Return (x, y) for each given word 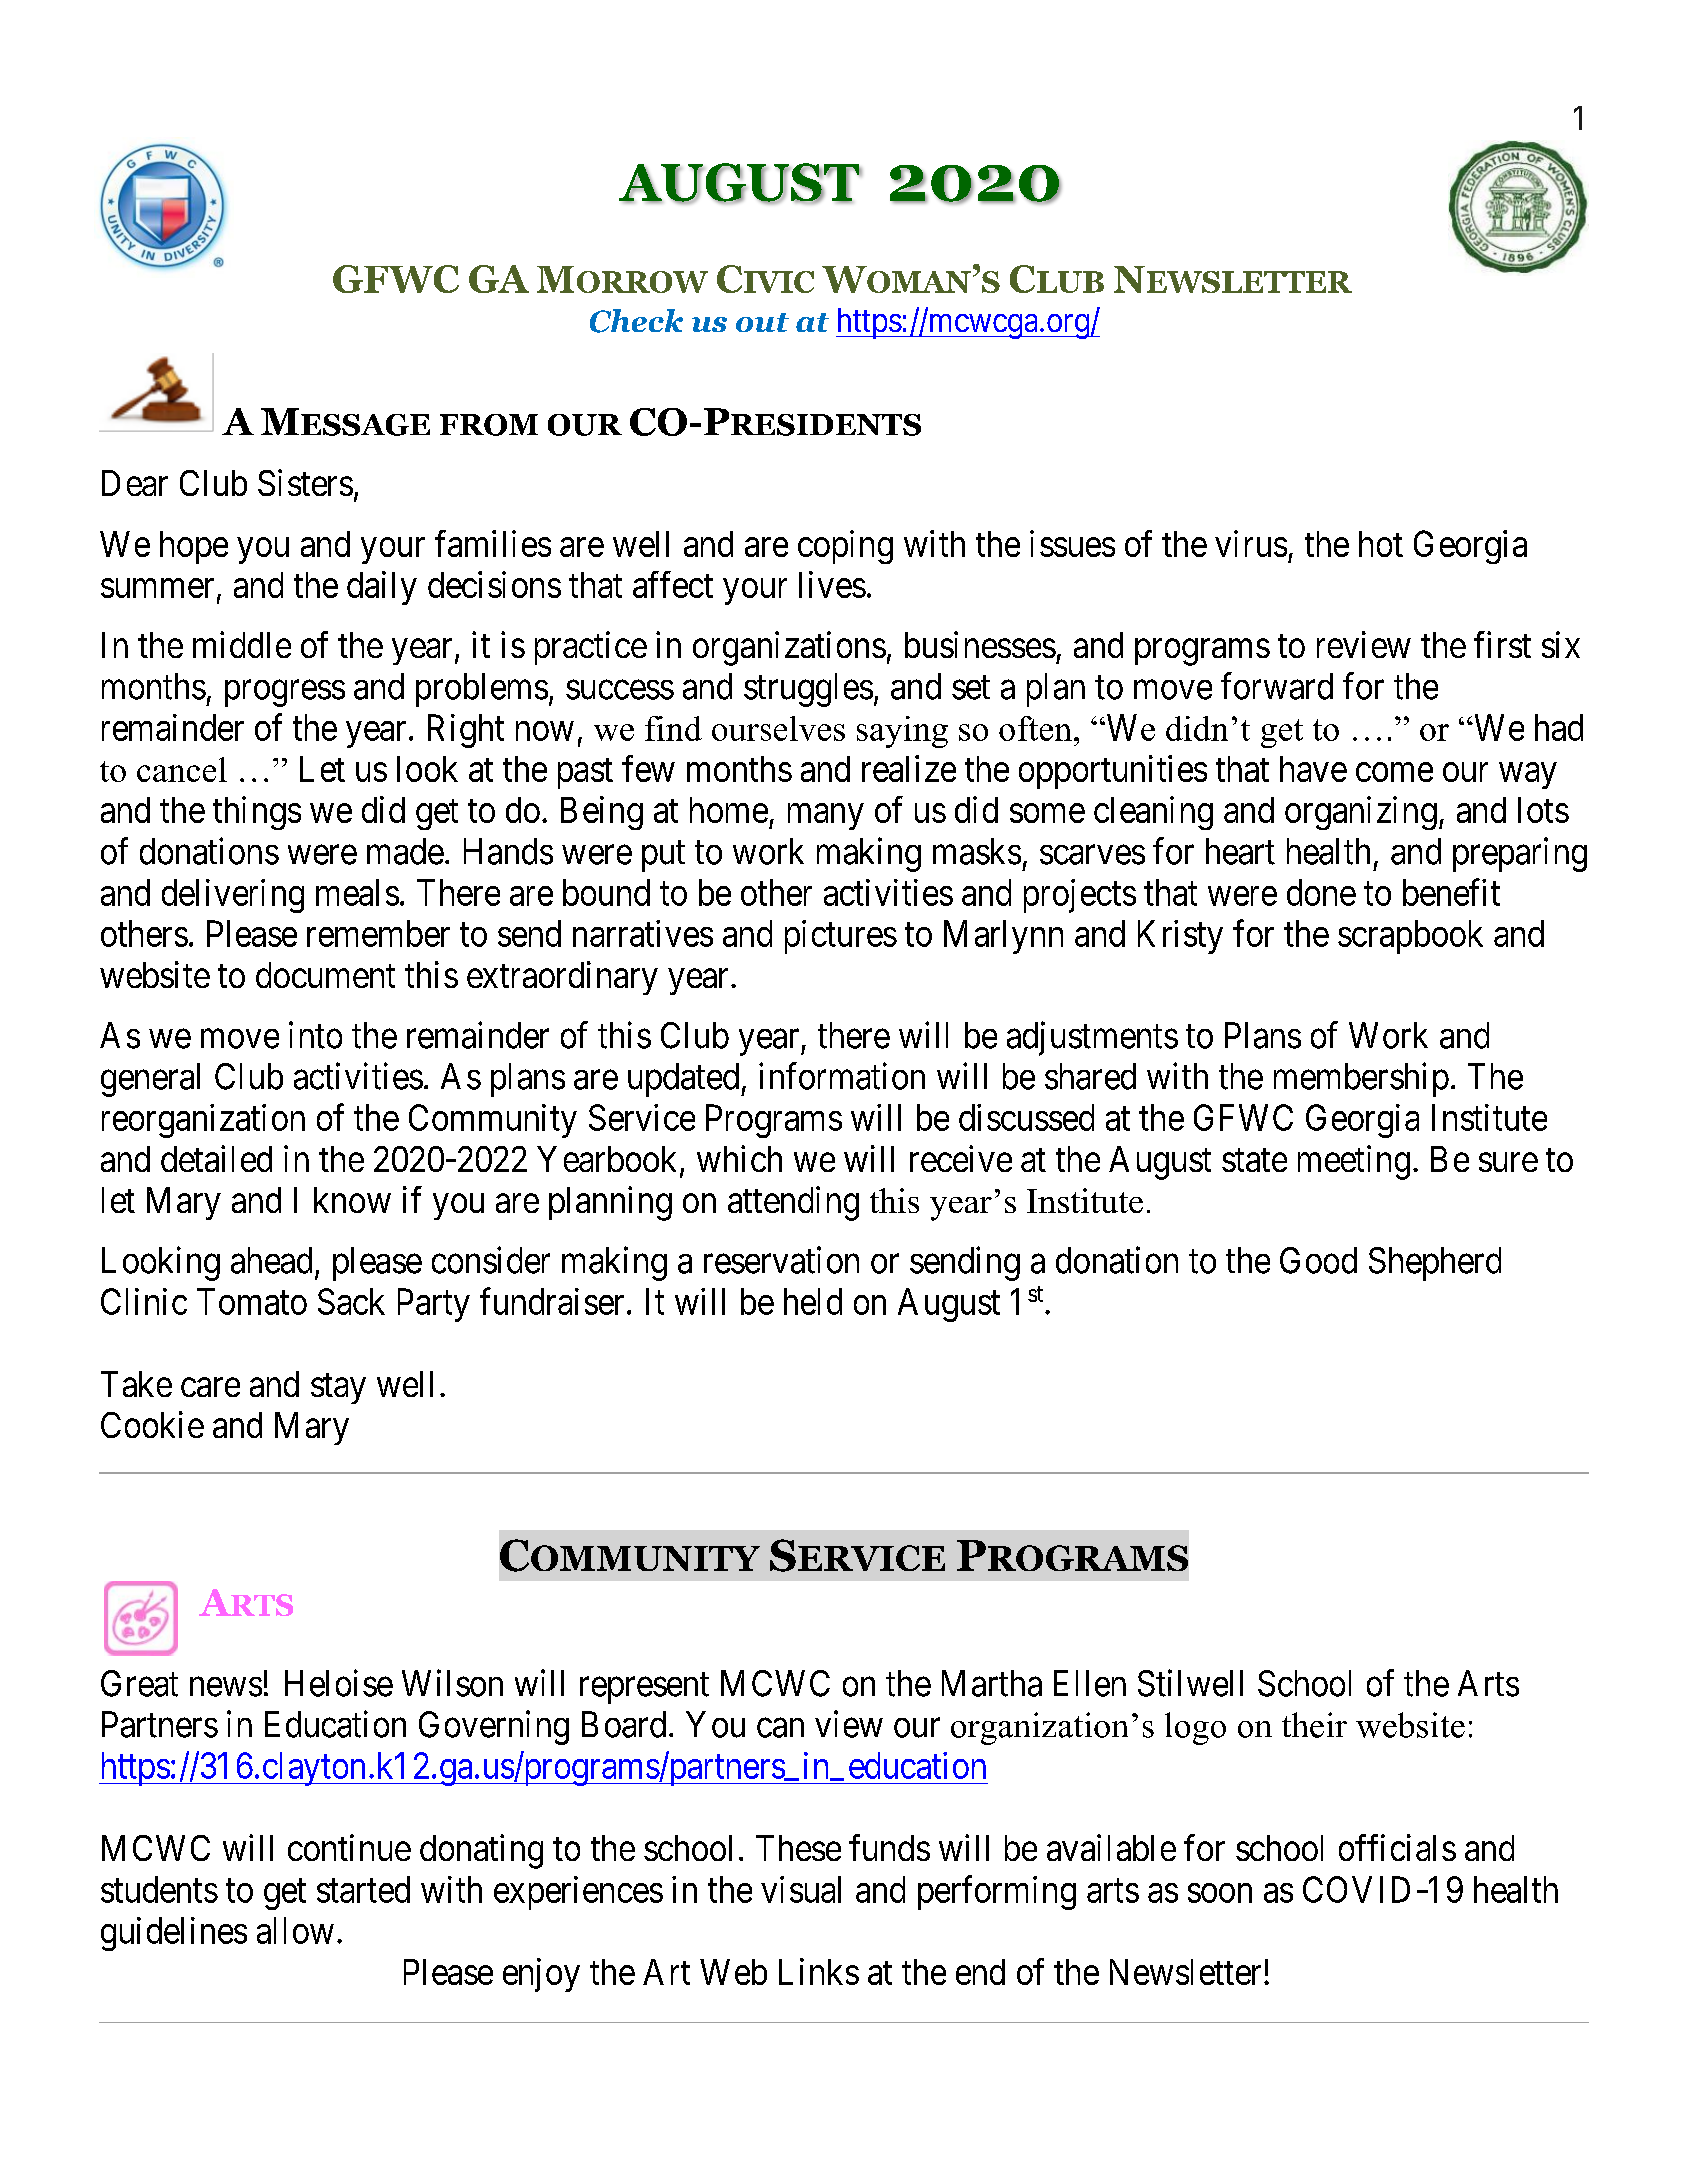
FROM (489, 425)
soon (1220, 1893)
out (762, 322)
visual (801, 1889)
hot (1381, 544)
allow (295, 1930)
